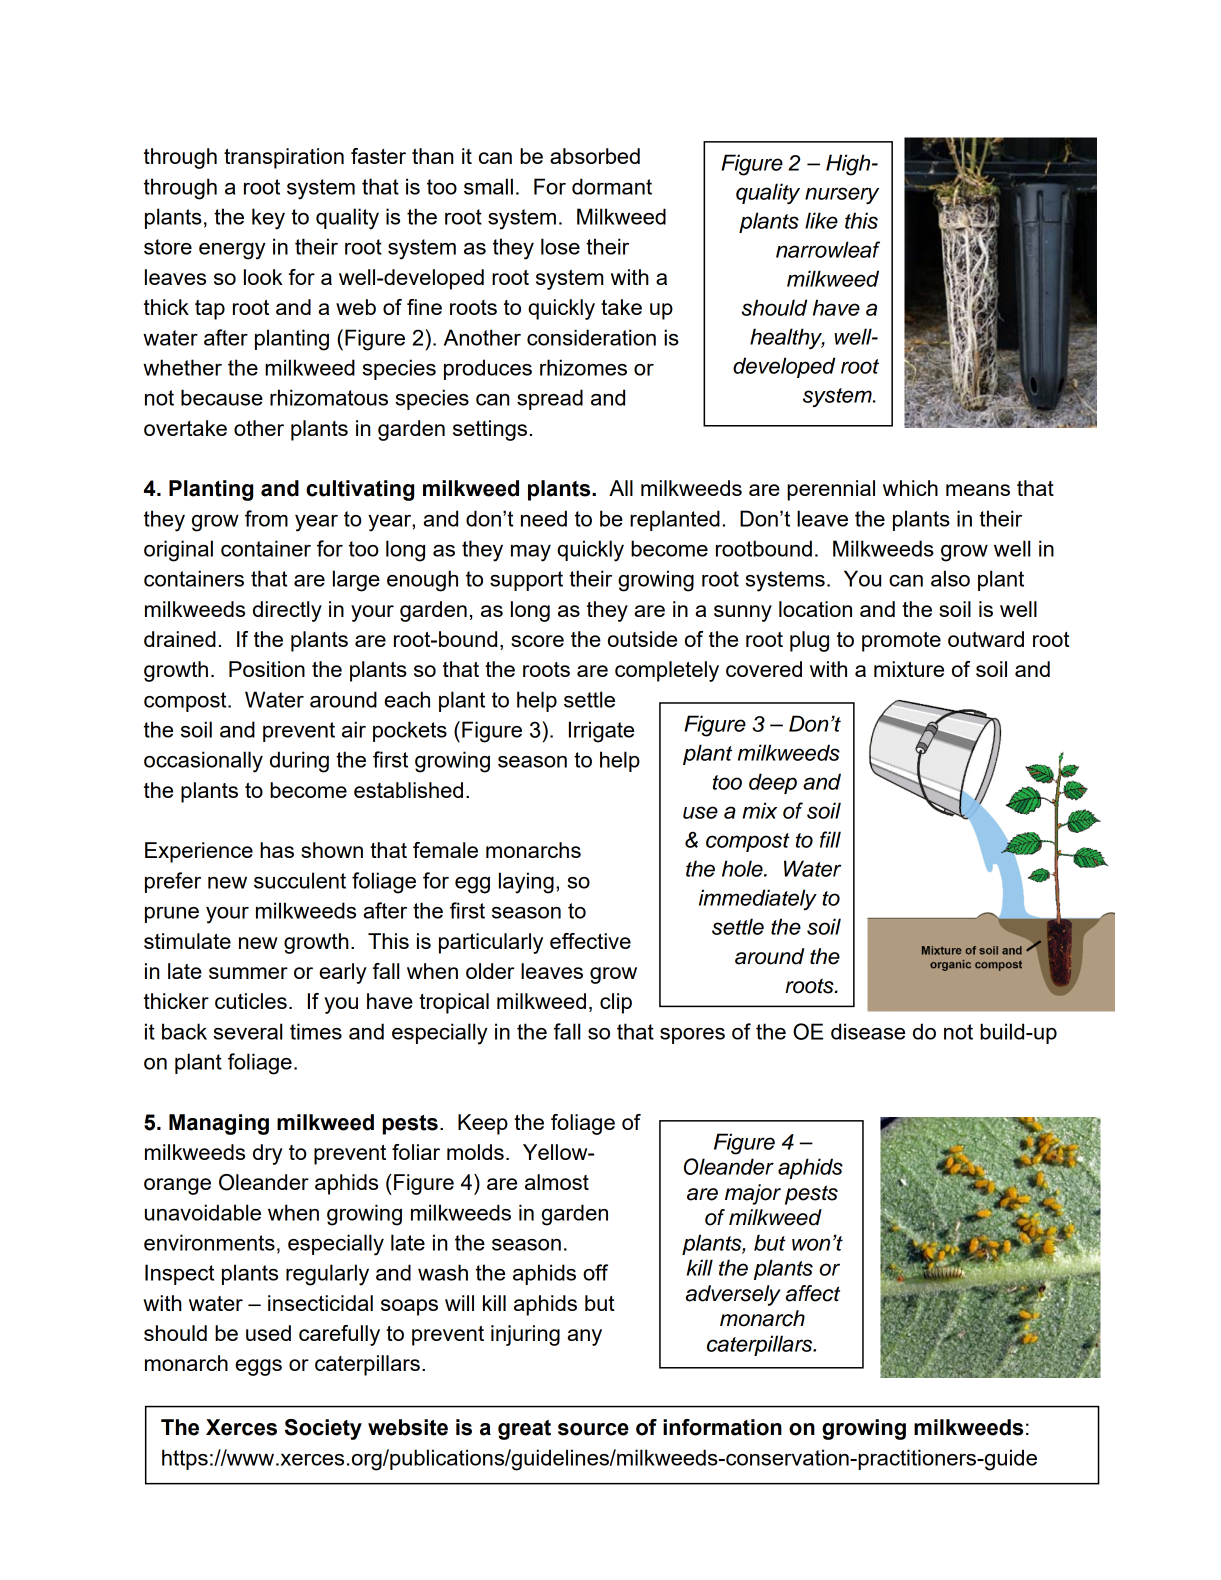 The width and height of the screenshot is (1221, 1580). What do you see at coordinates (821, 220) in the screenshot?
I see `like` at bounding box center [821, 220].
